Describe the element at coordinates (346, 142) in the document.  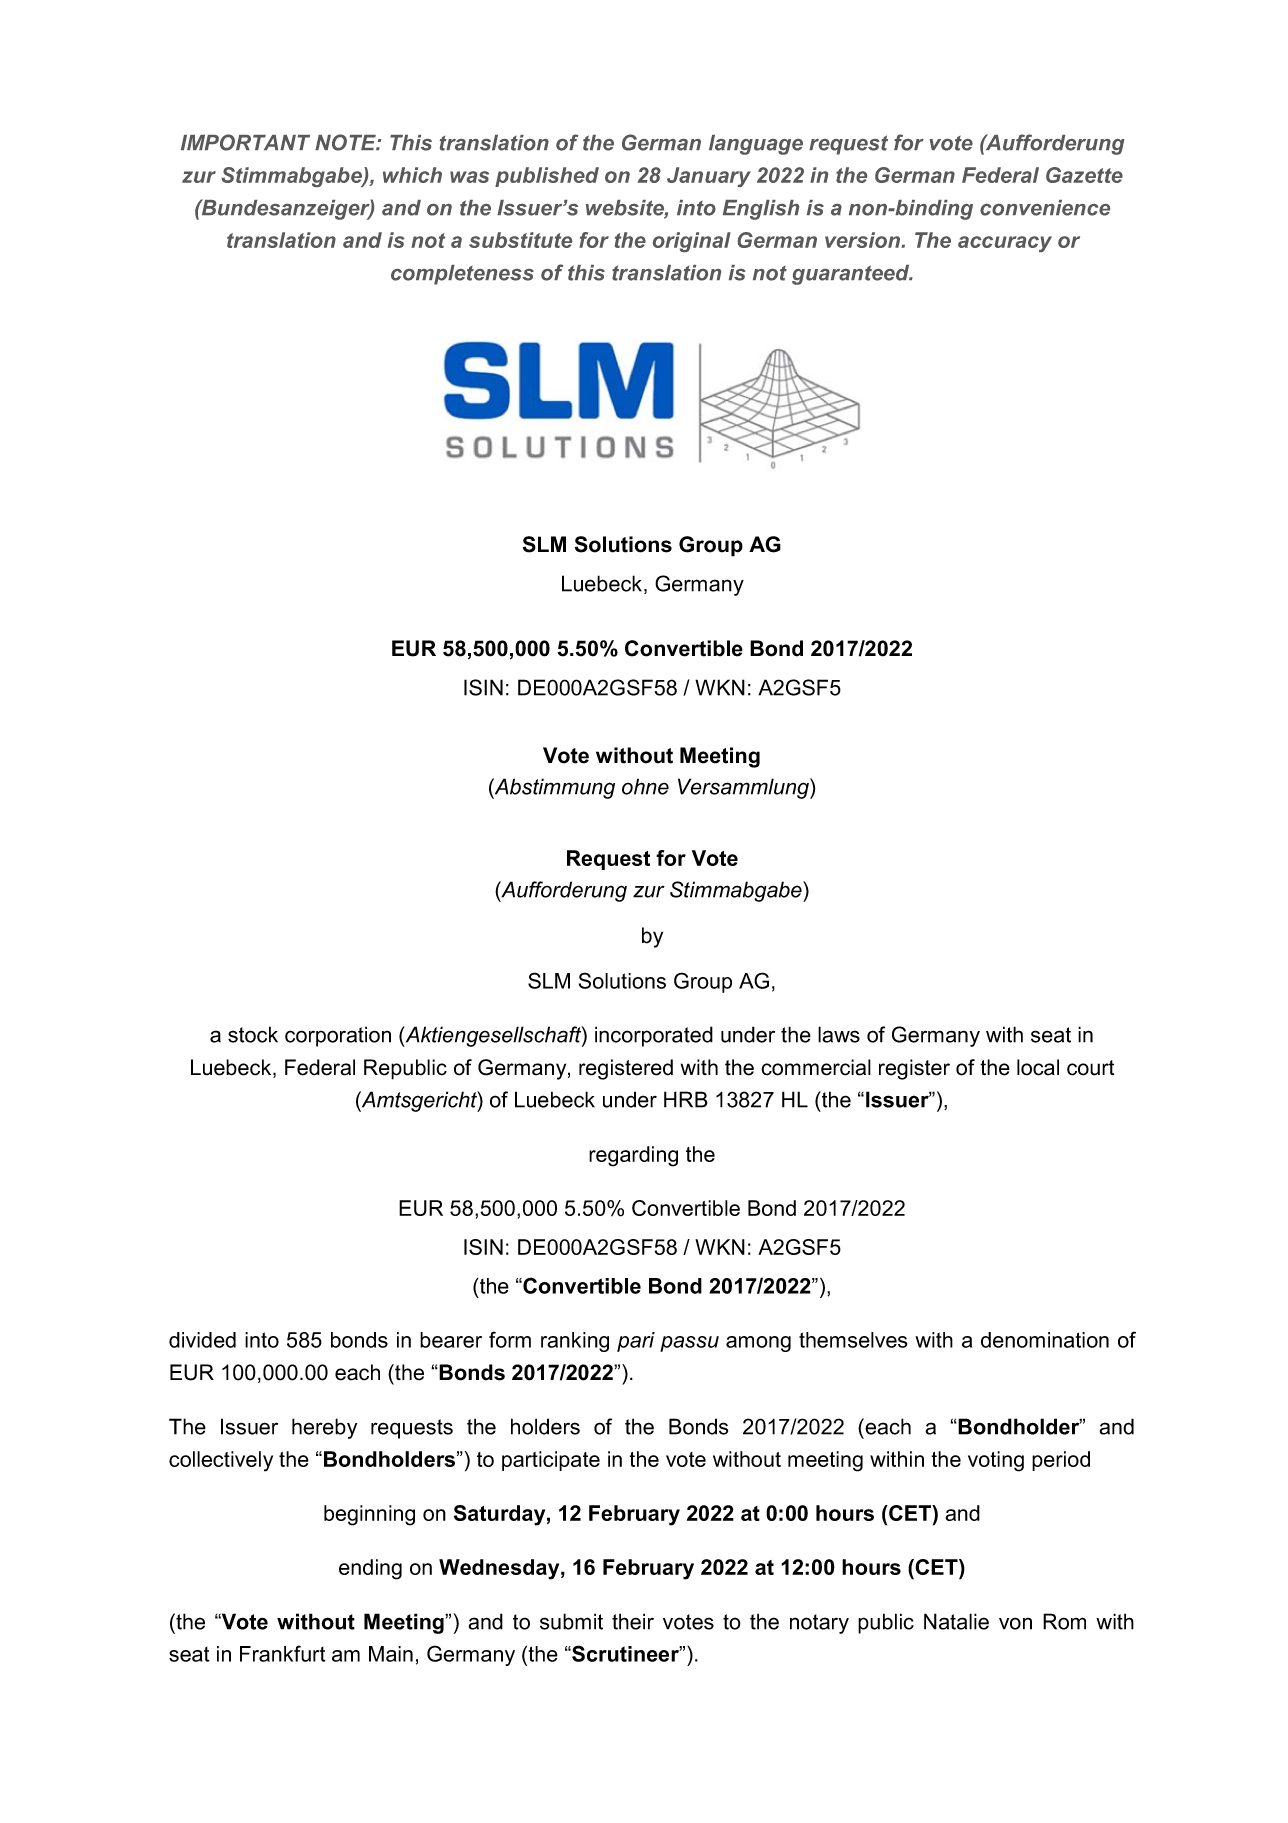
I see `NOTE` at that location.
